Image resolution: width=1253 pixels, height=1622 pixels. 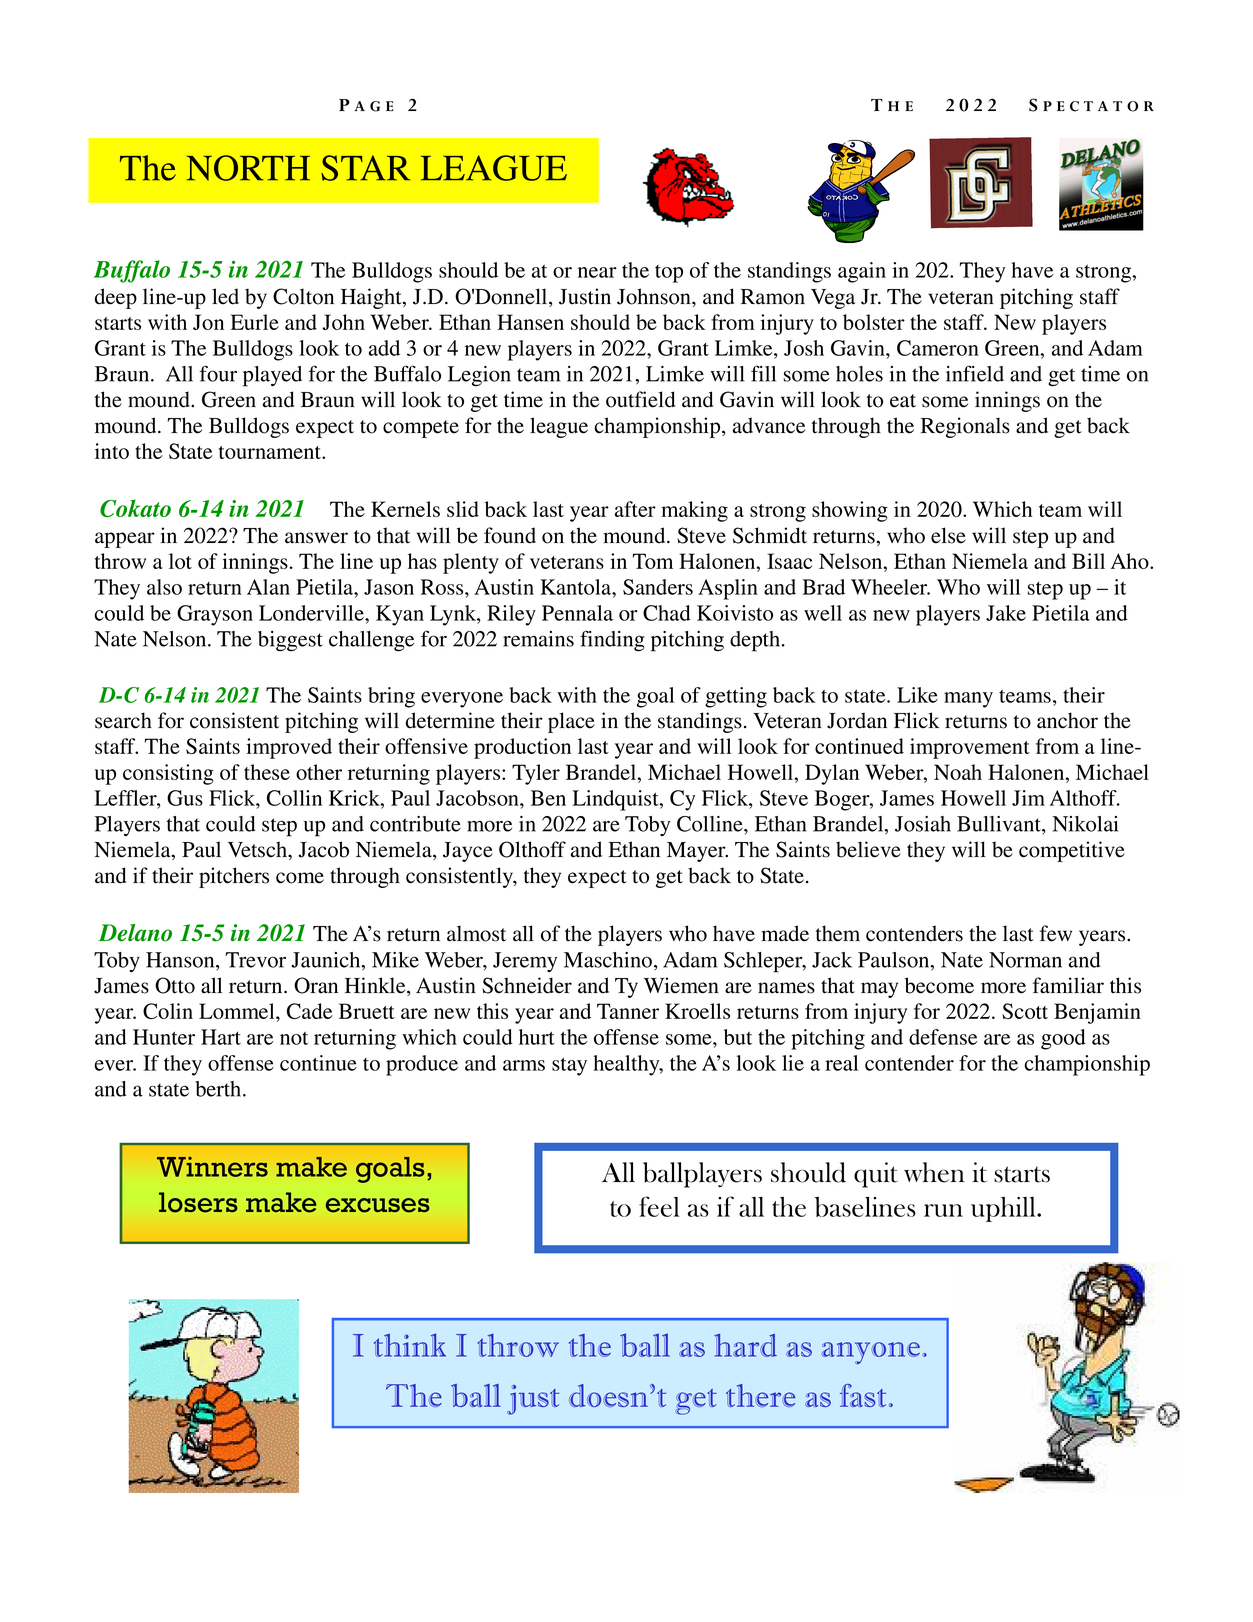 I want to click on near, so click(x=597, y=272).
